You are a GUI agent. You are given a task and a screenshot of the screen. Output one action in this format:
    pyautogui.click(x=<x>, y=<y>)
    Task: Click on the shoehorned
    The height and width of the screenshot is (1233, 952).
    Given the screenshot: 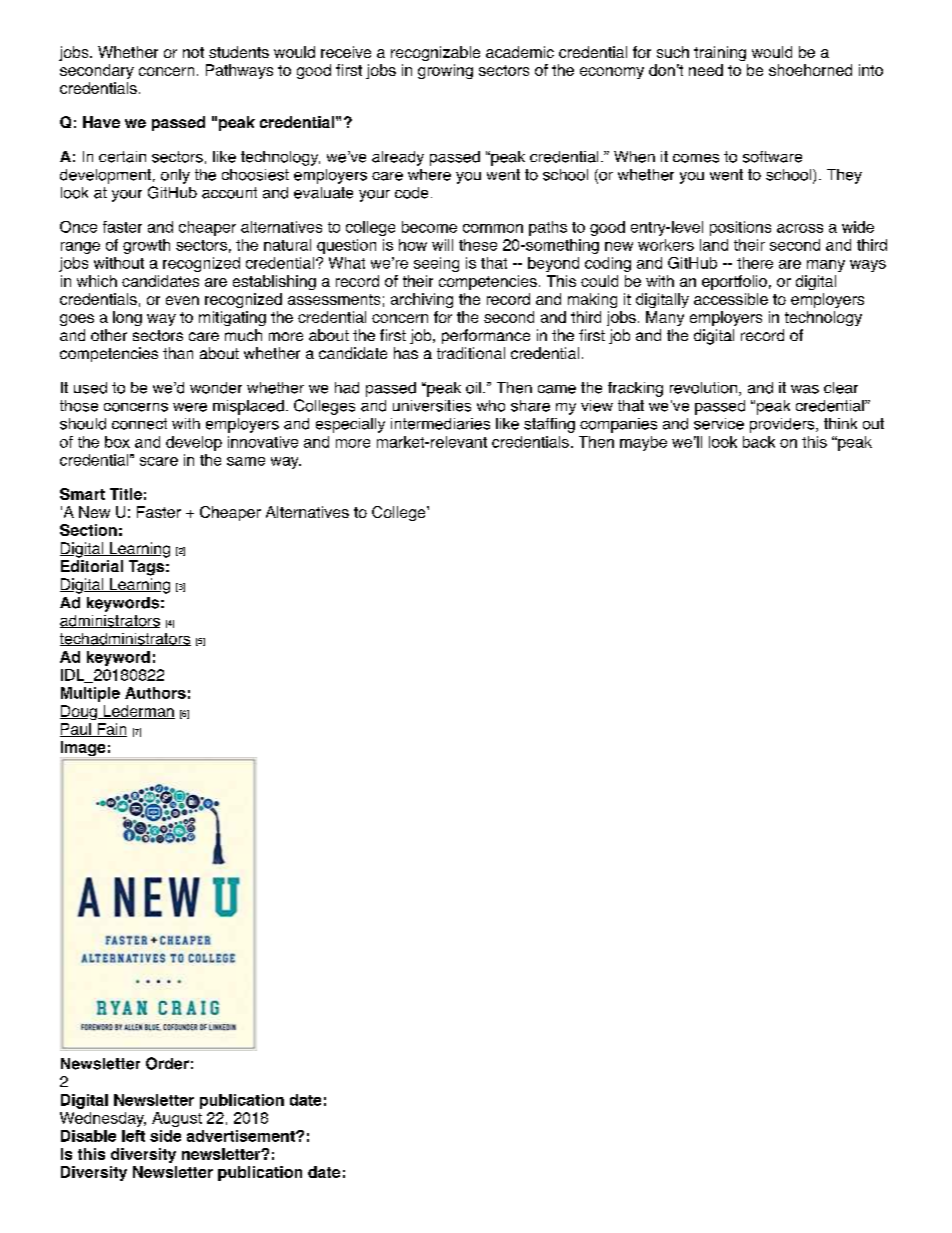 What is the action you would take?
    pyautogui.click(x=810, y=70)
